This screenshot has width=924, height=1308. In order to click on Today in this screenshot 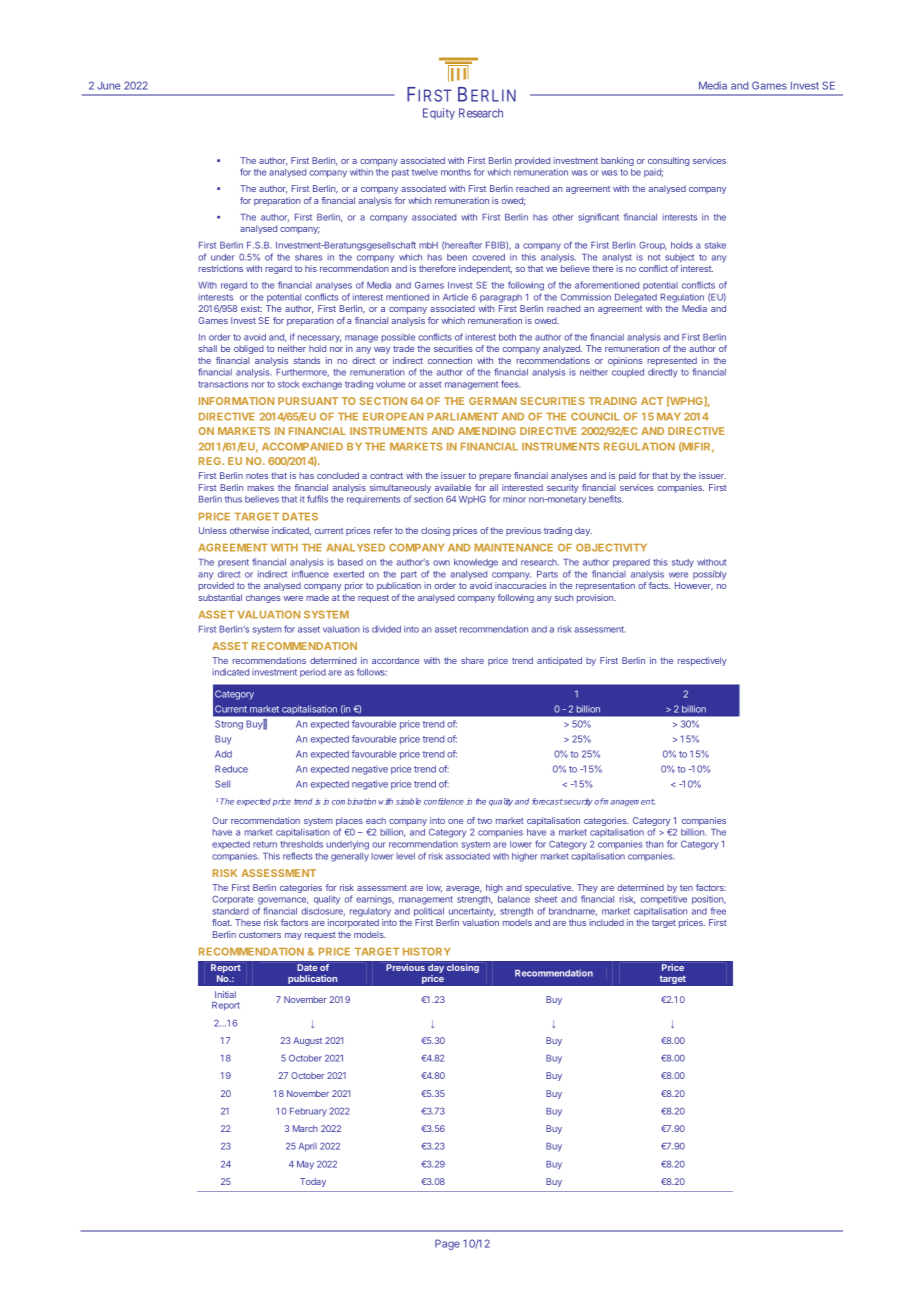, I will do `click(313, 1182)`.
